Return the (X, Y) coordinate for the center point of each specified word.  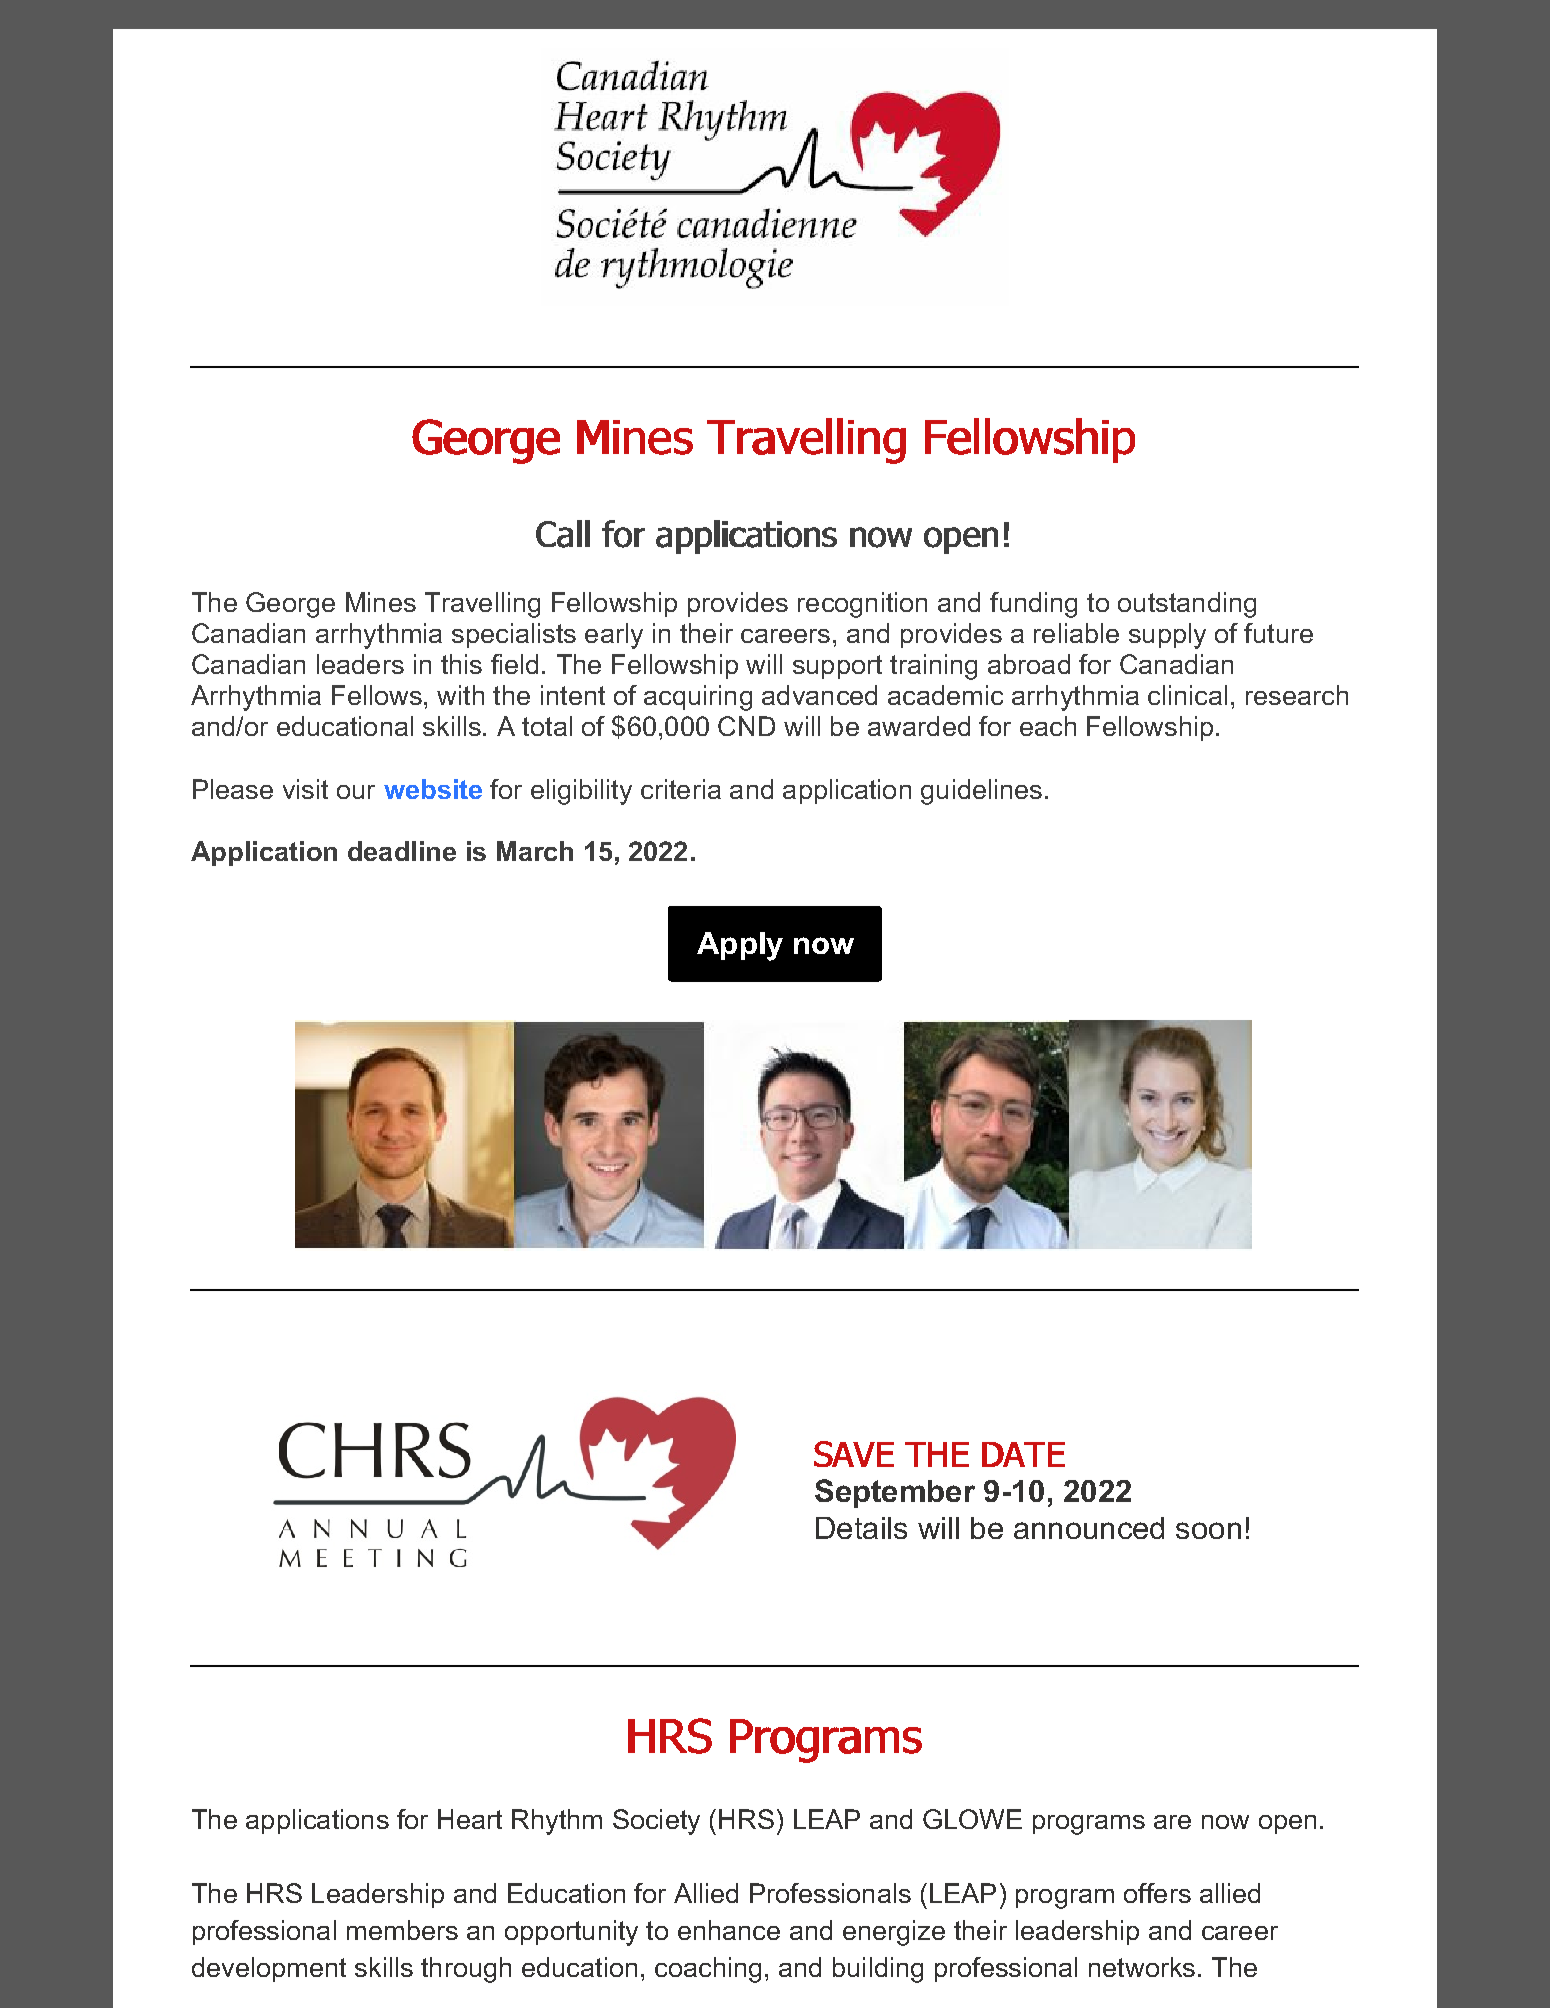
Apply (740, 946)
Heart (470, 1819)
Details (861, 1528)
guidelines (981, 792)
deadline (402, 851)
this (461, 664)
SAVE (854, 1454)
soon (1208, 1530)
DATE (1023, 1454)
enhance (729, 1930)
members (402, 1930)
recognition (862, 605)
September (895, 1493)
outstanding (1187, 605)
